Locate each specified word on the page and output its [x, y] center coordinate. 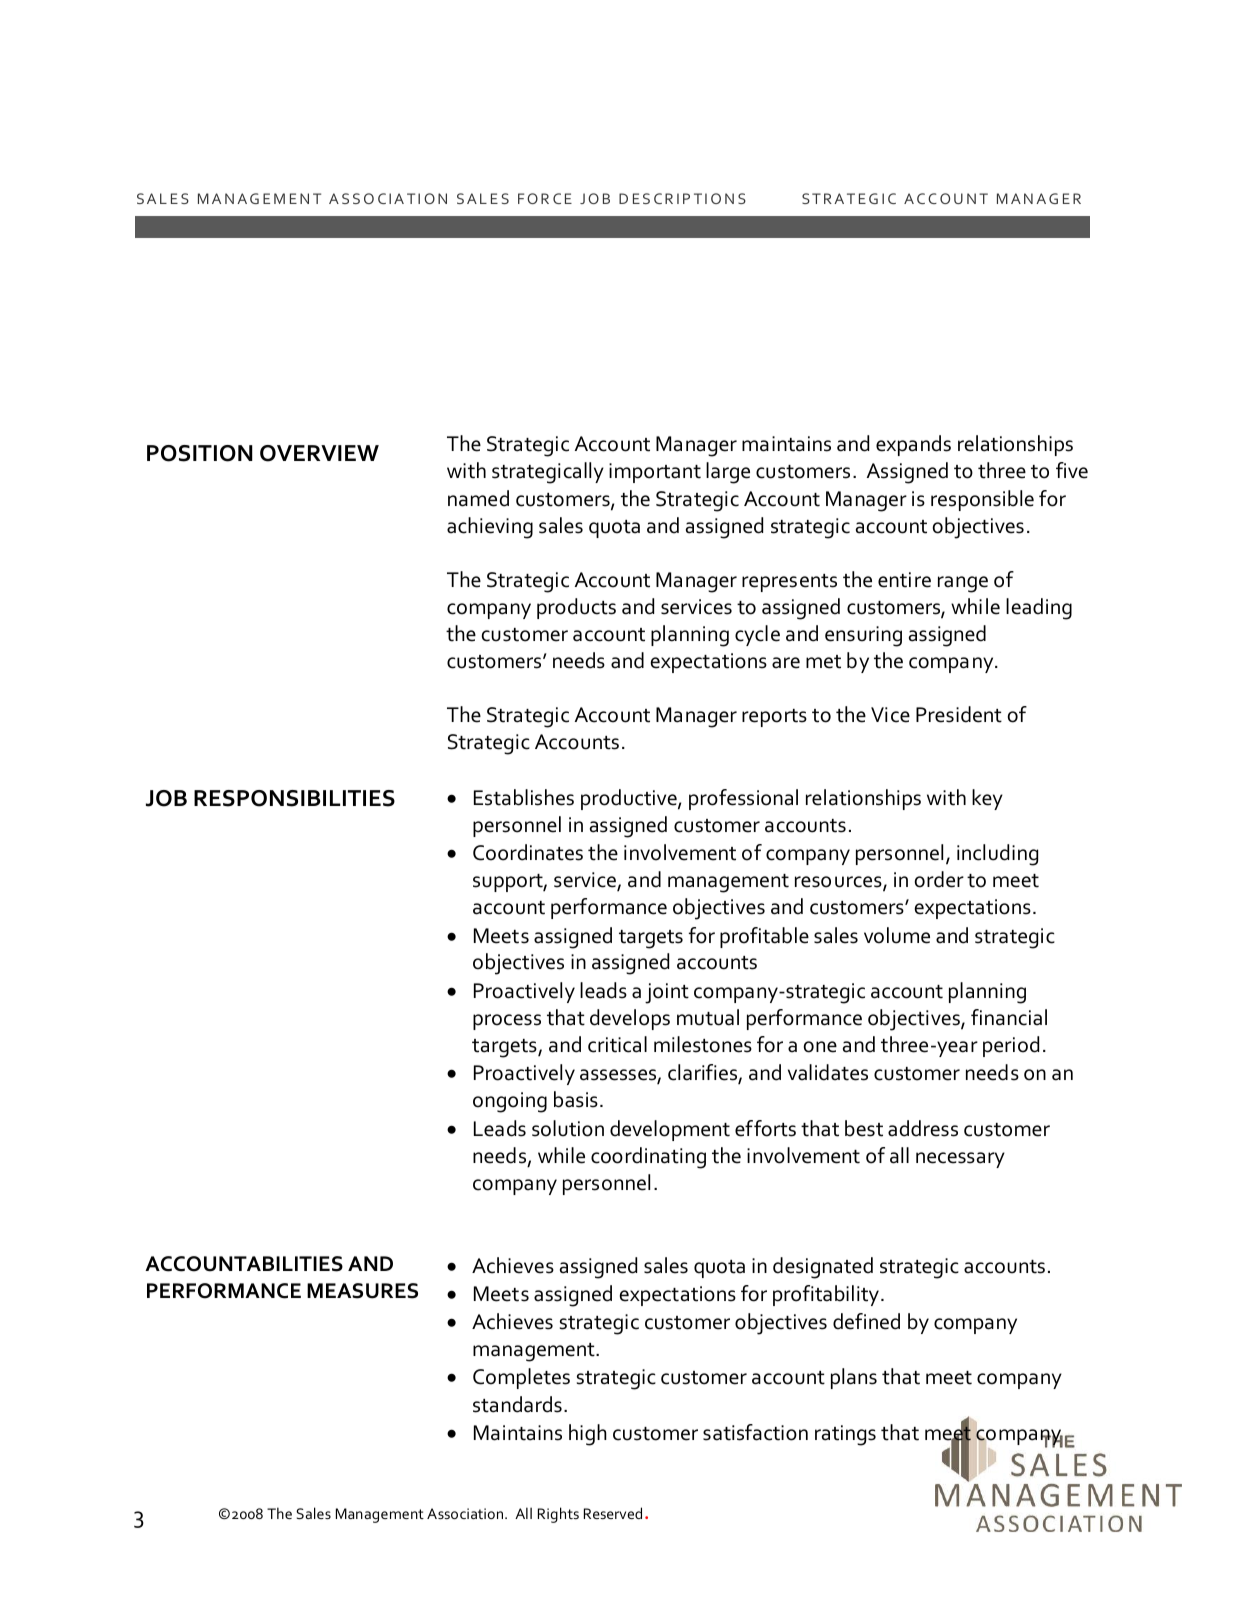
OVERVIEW [319, 453]
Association [466, 1513]
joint [667, 993]
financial [1009, 1017]
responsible [982, 500]
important [655, 473]
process [507, 1022]
